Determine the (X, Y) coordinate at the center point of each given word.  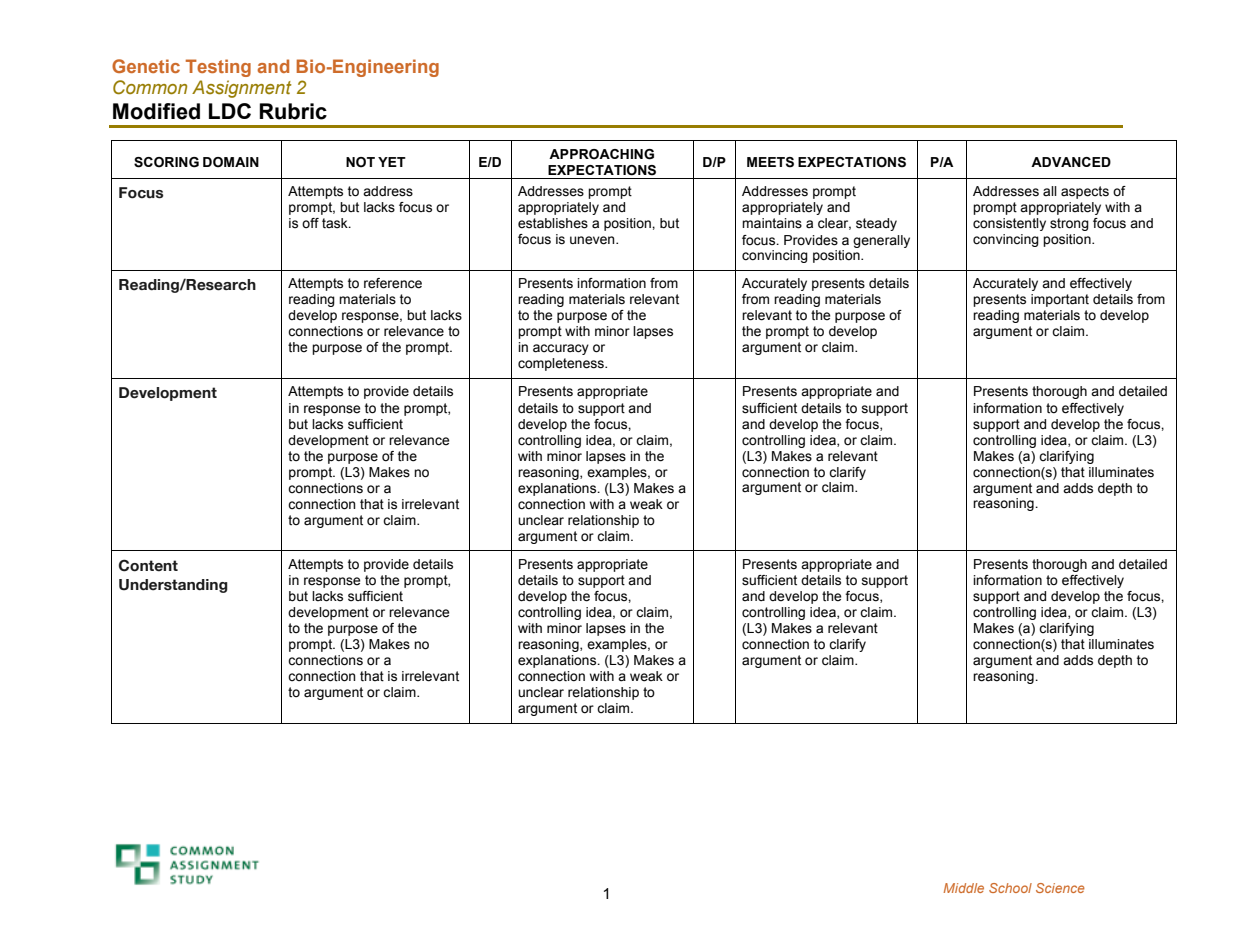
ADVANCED (1071, 162)
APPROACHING (601, 154)
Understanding (173, 586)
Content (148, 565)
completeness (562, 364)
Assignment (242, 89)
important (1060, 300)
